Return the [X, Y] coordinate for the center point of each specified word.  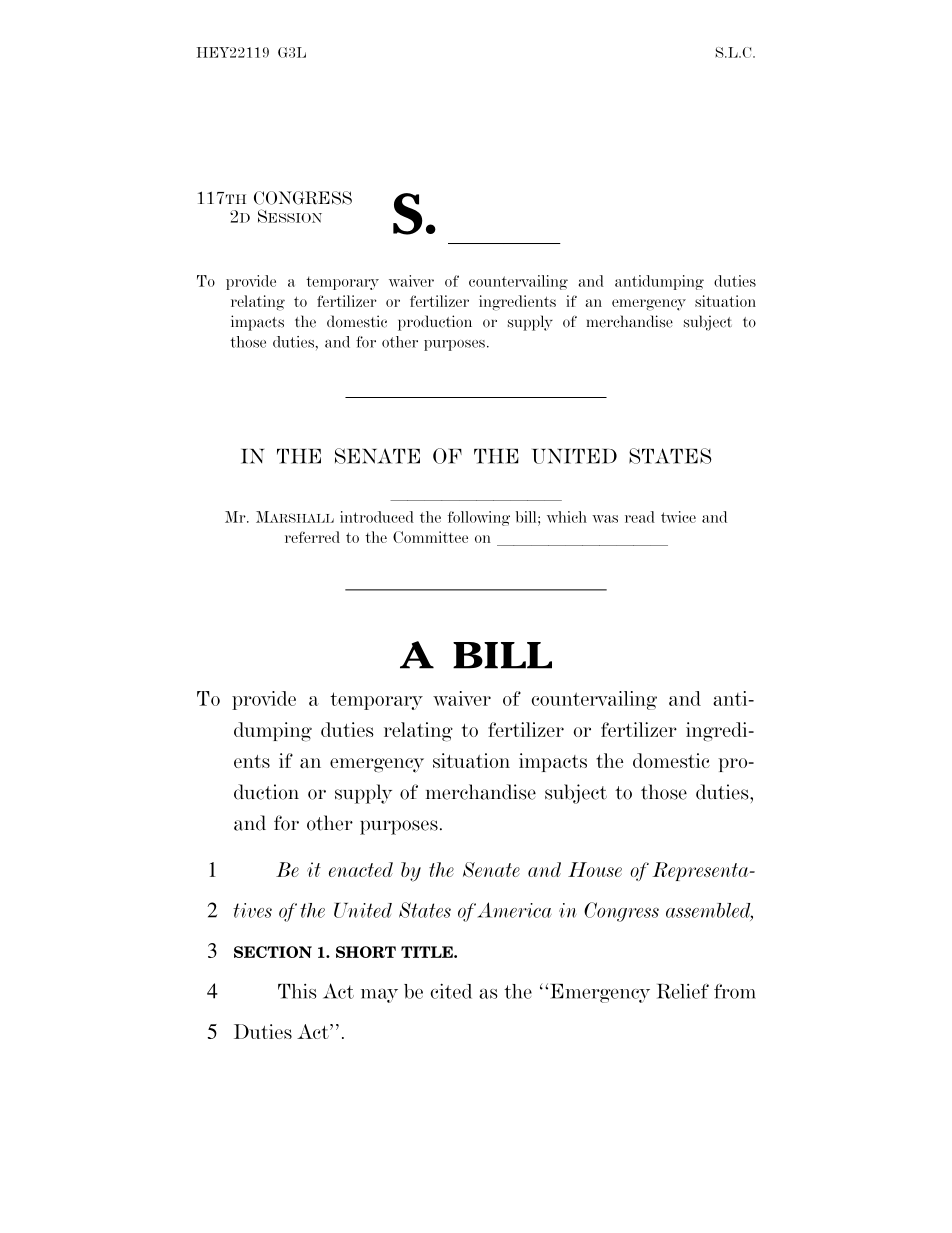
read [640, 517]
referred [312, 537]
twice [678, 517]
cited [451, 991]
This [297, 991]
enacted [361, 869]
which [567, 517]
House [595, 869]
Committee [430, 537]
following [479, 518]
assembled [709, 911]
